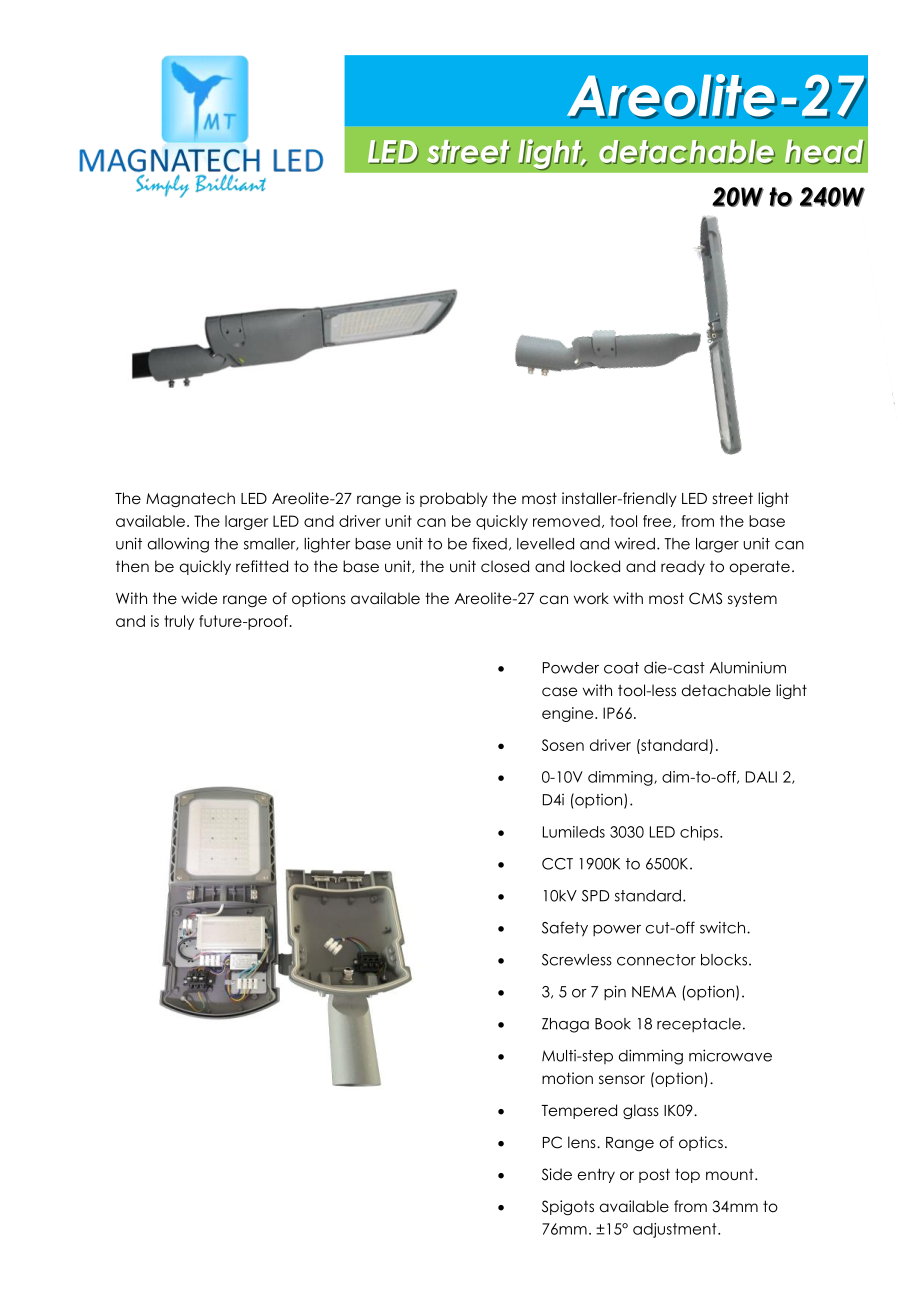 This image has height=1308, width=924. What do you see at coordinates (262, 566) in the image?
I see `refitted` at bounding box center [262, 566].
